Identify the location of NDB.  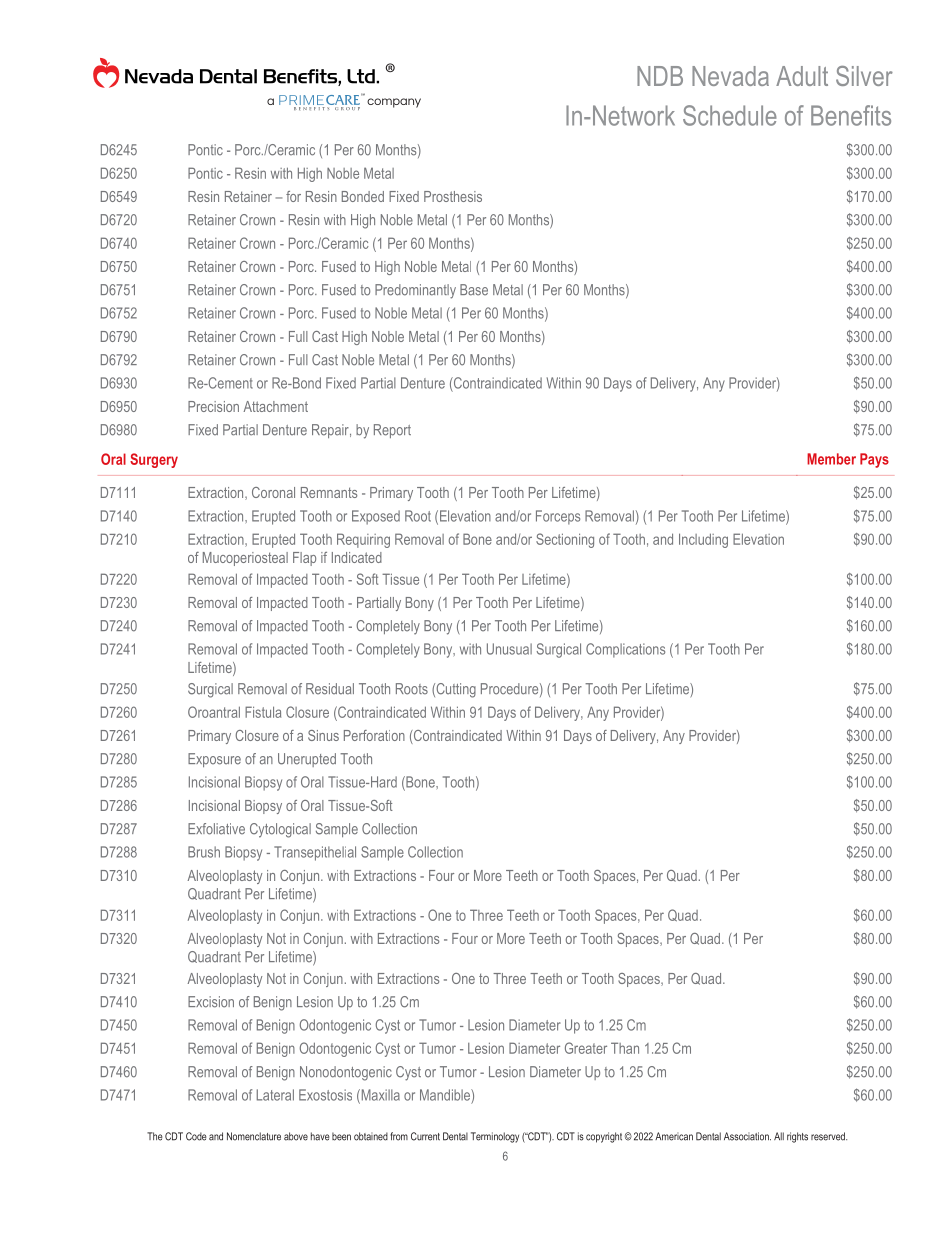
(660, 76).
